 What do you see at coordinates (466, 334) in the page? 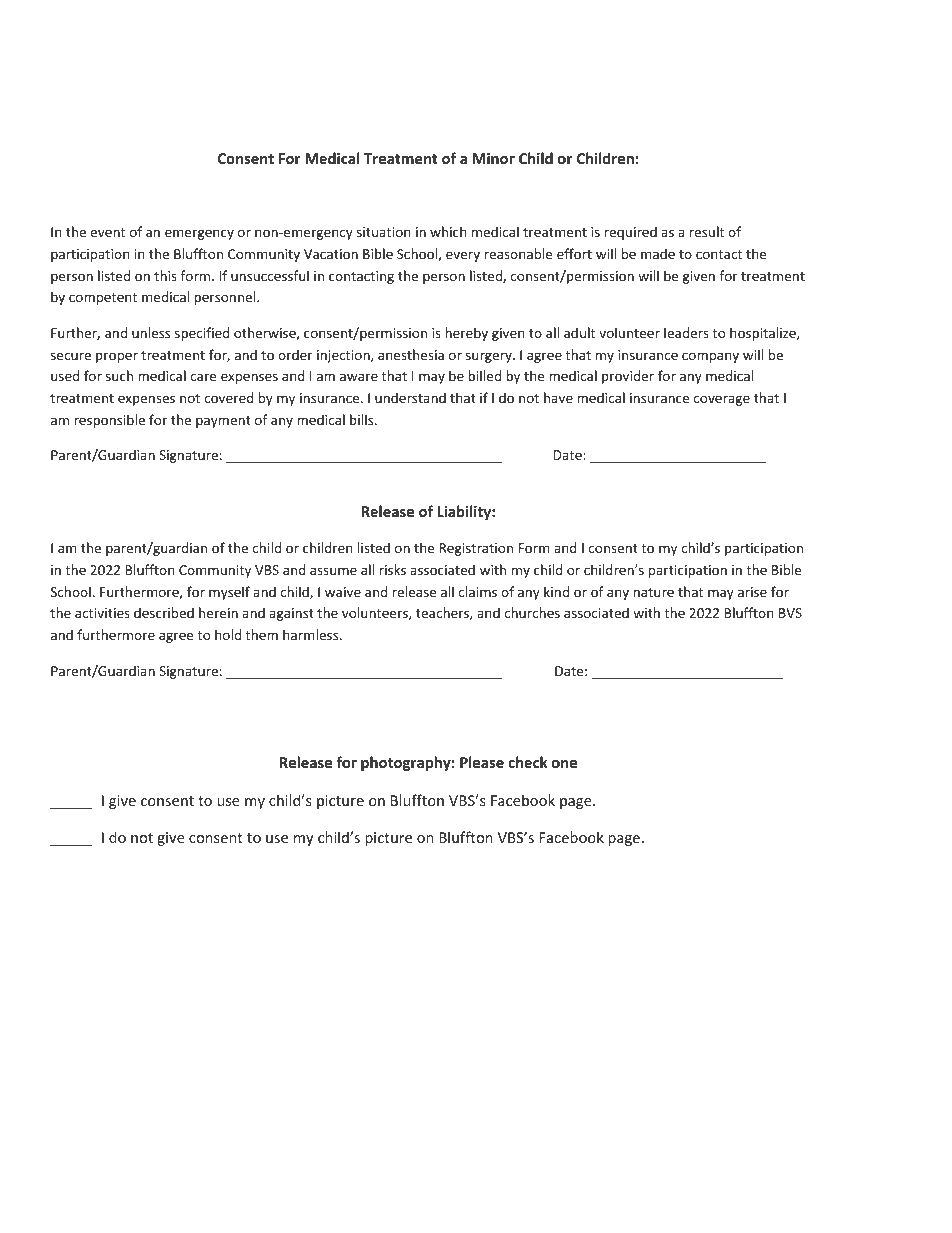
I see `hereby` at bounding box center [466, 334].
